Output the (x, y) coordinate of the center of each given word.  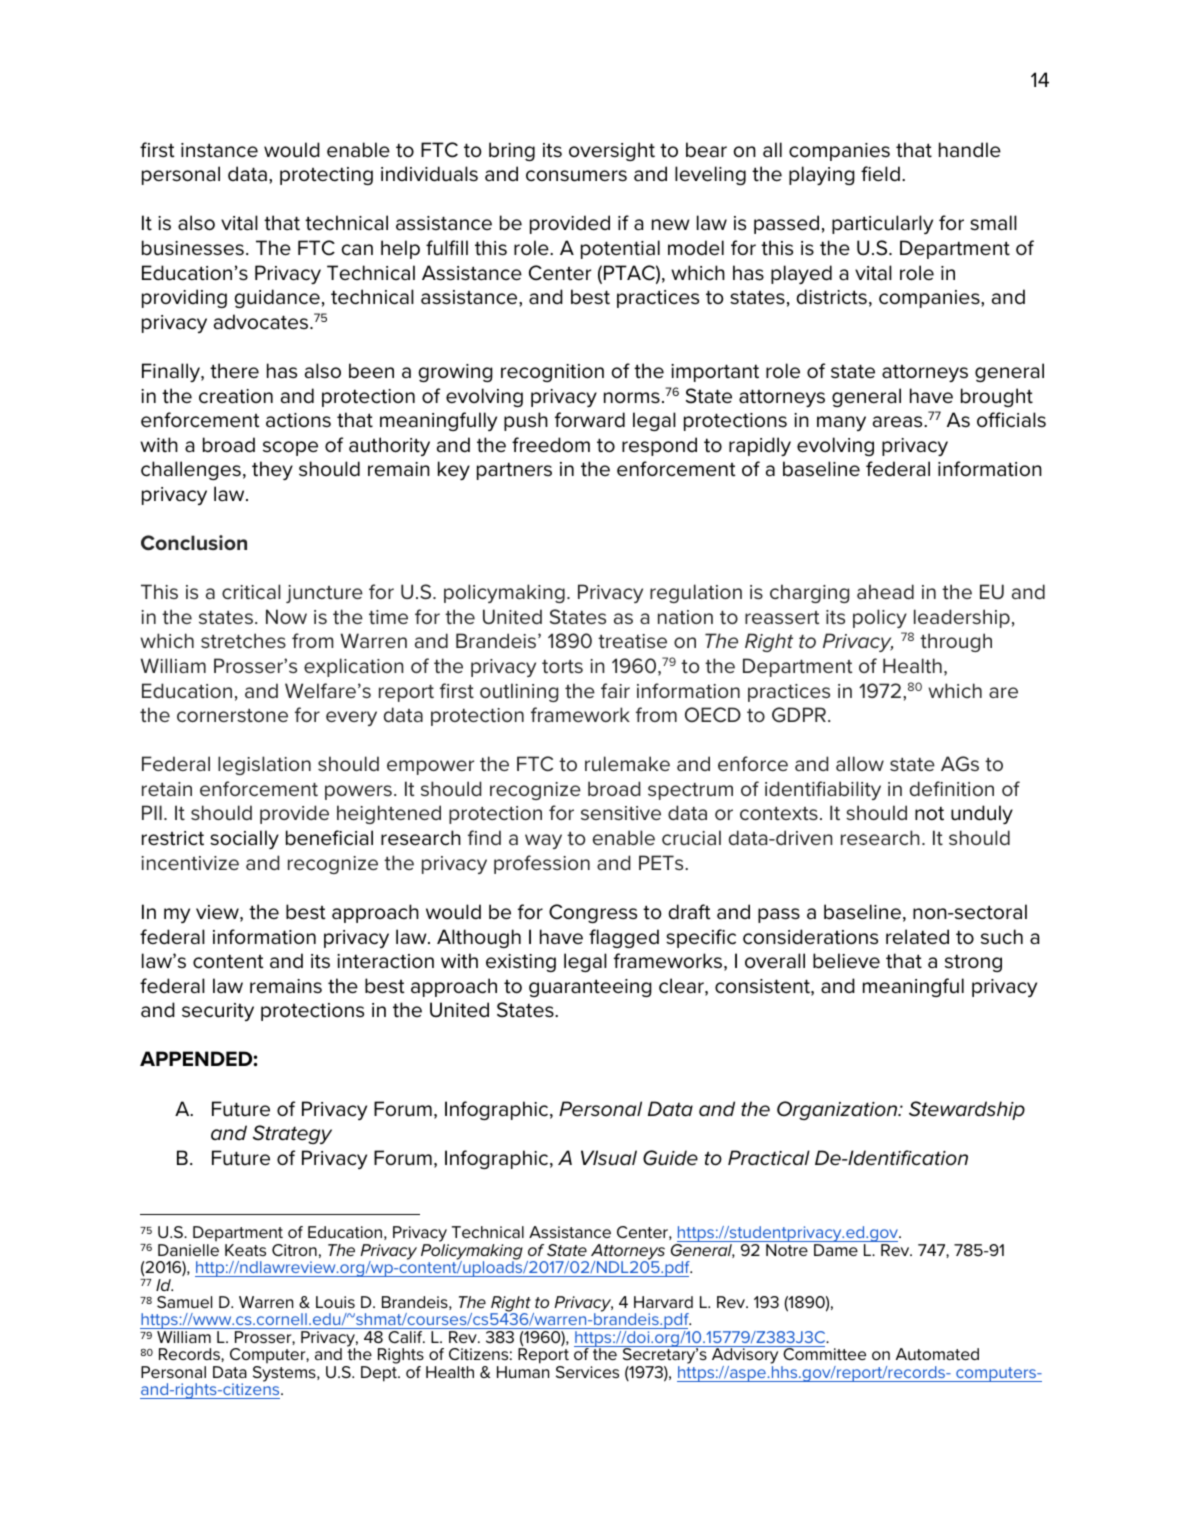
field (880, 174)
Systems (285, 1374)
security (218, 1012)
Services (587, 1372)
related (917, 937)
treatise (632, 641)
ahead (885, 591)
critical (251, 591)
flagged (624, 938)
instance (219, 150)
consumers (576, 176)
